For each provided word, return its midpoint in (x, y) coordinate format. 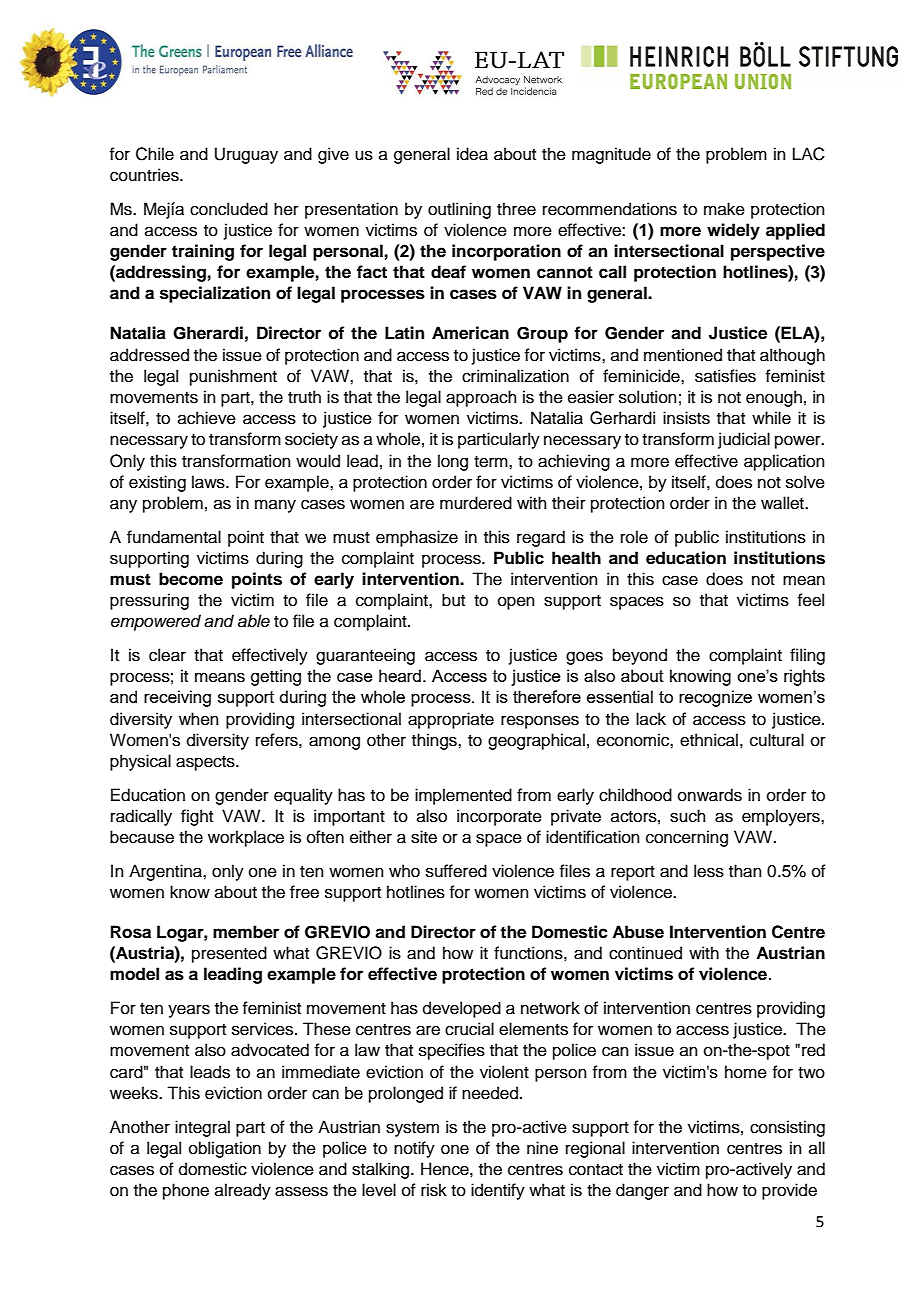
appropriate (451, 720)
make (724, 209)
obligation (225, 1149)
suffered (456, 871)
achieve (207, 418)
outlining (459, 210)
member (246, 932)
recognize (715, 698)
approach (481, 398)
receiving (177, 698)
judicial (744, 440)
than (745, 871)
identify (498, 1191)
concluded (229, 209)
